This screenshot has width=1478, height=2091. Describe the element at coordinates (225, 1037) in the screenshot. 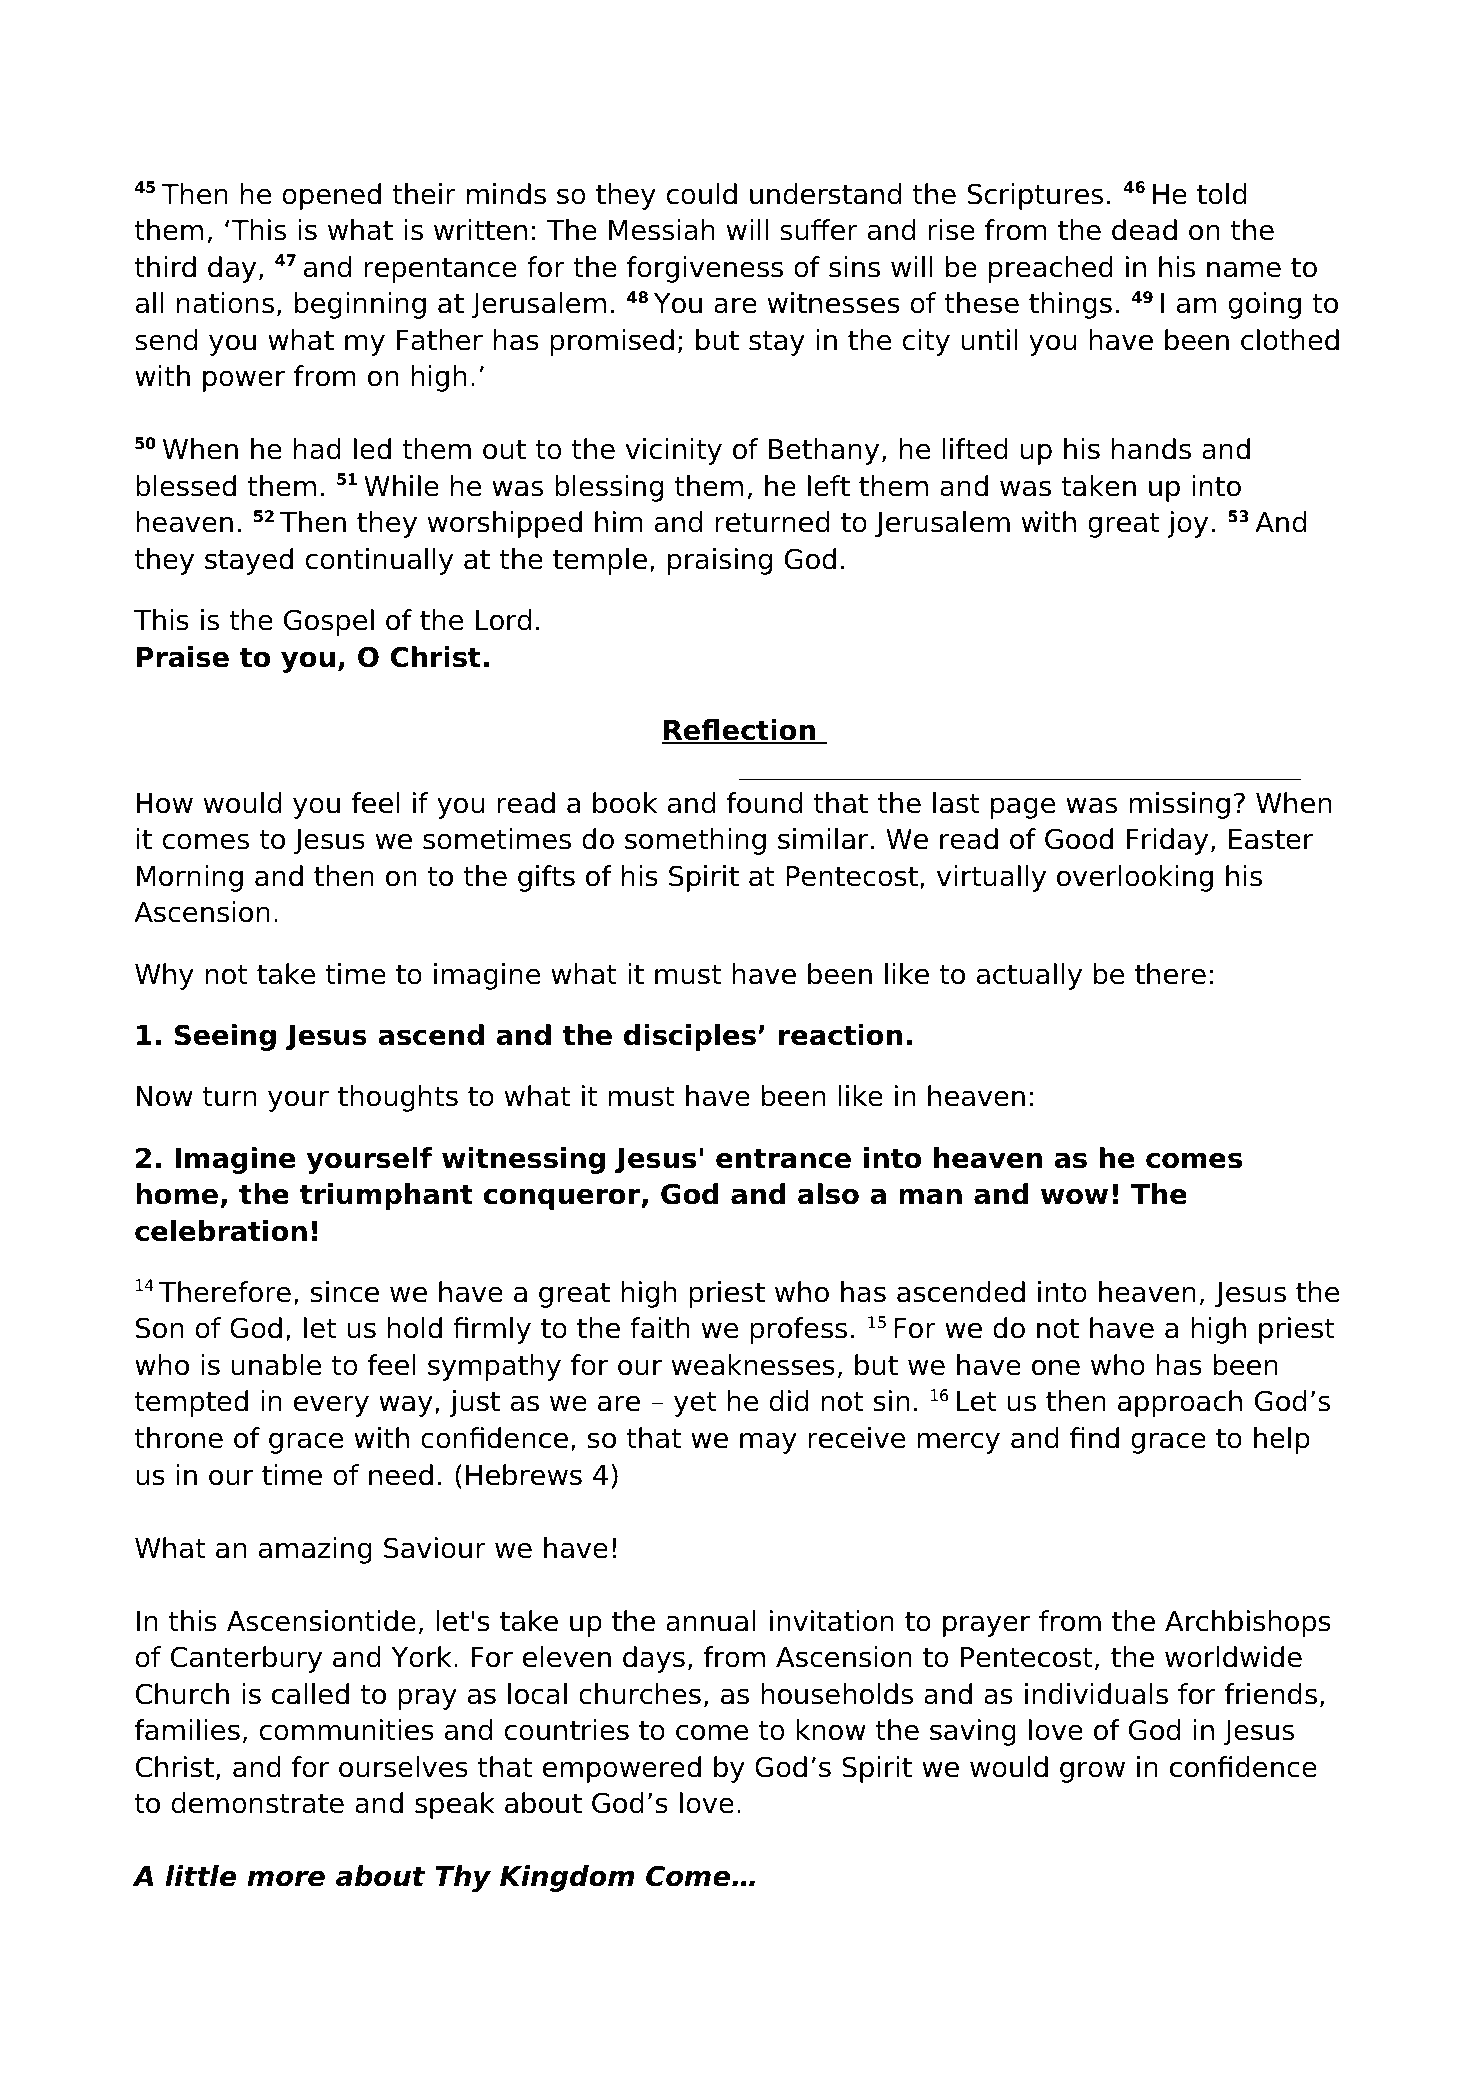

I see `Seeing` at that location.
